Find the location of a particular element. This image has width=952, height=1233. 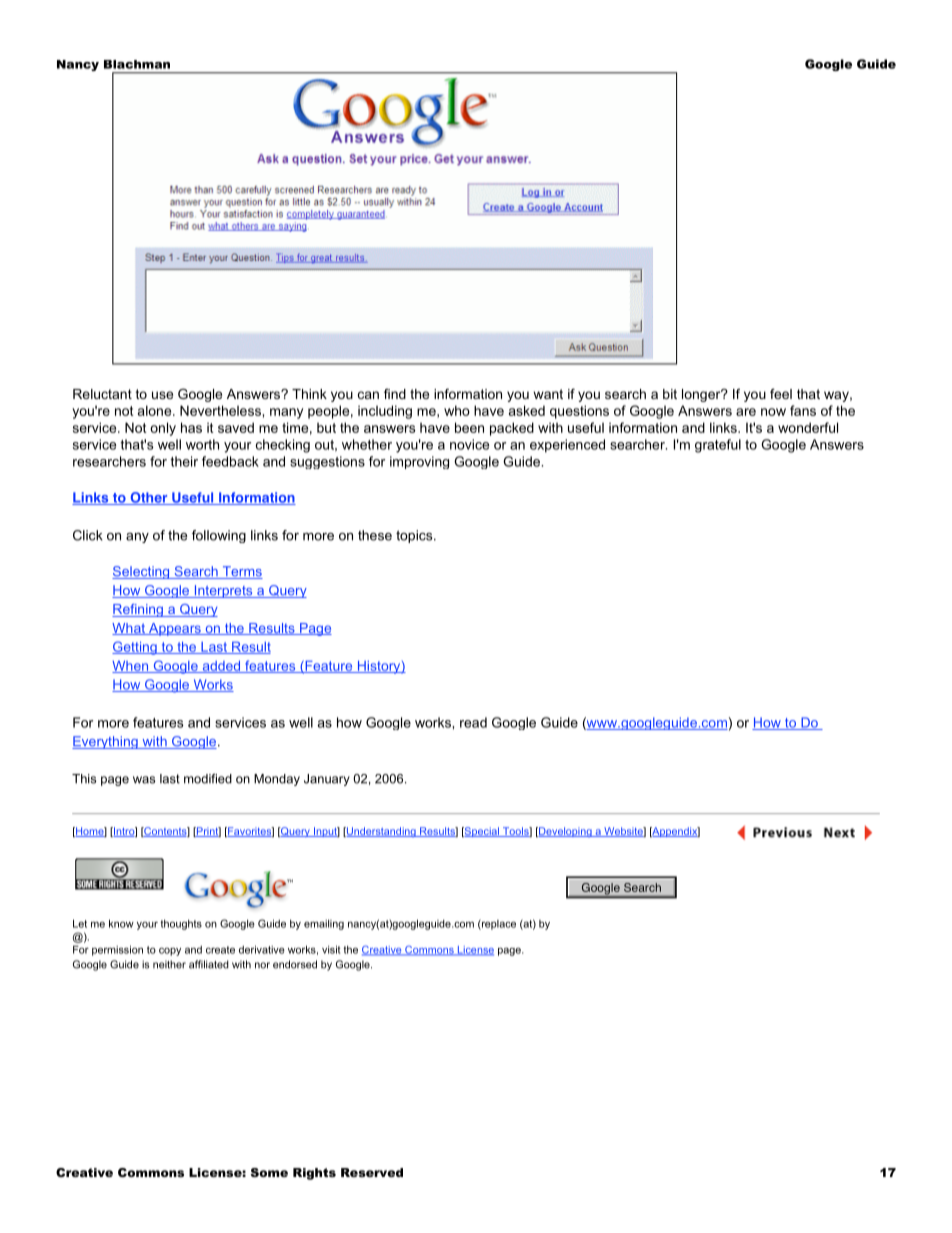

who is located at coordinates (457, 410).
